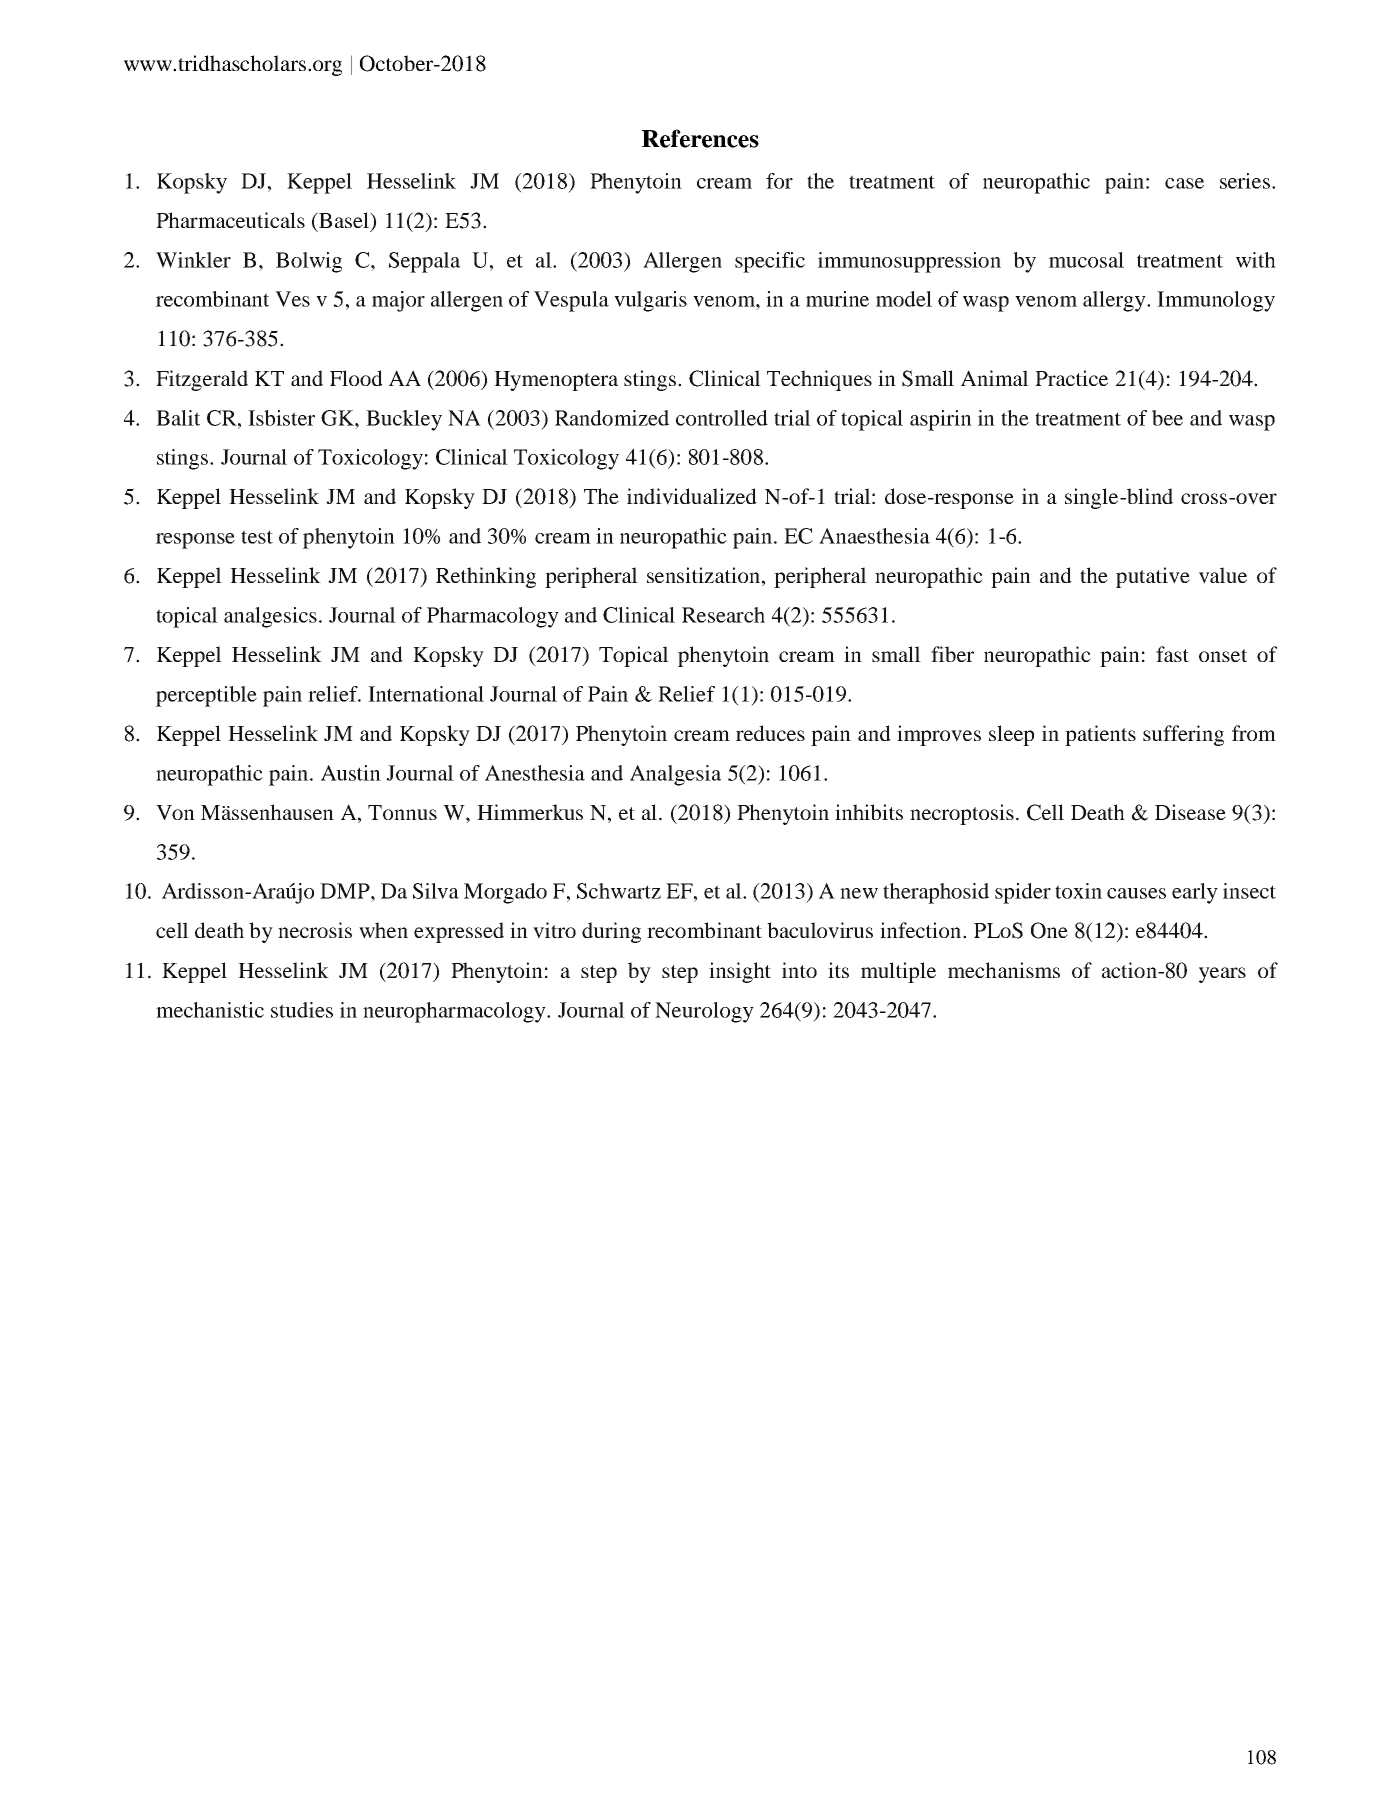 Image resolution: width=1400 pixels, height=1812 pixels. Describe the element at coordinates (740, 972) in the screenshot. I see `insight` at that location.
